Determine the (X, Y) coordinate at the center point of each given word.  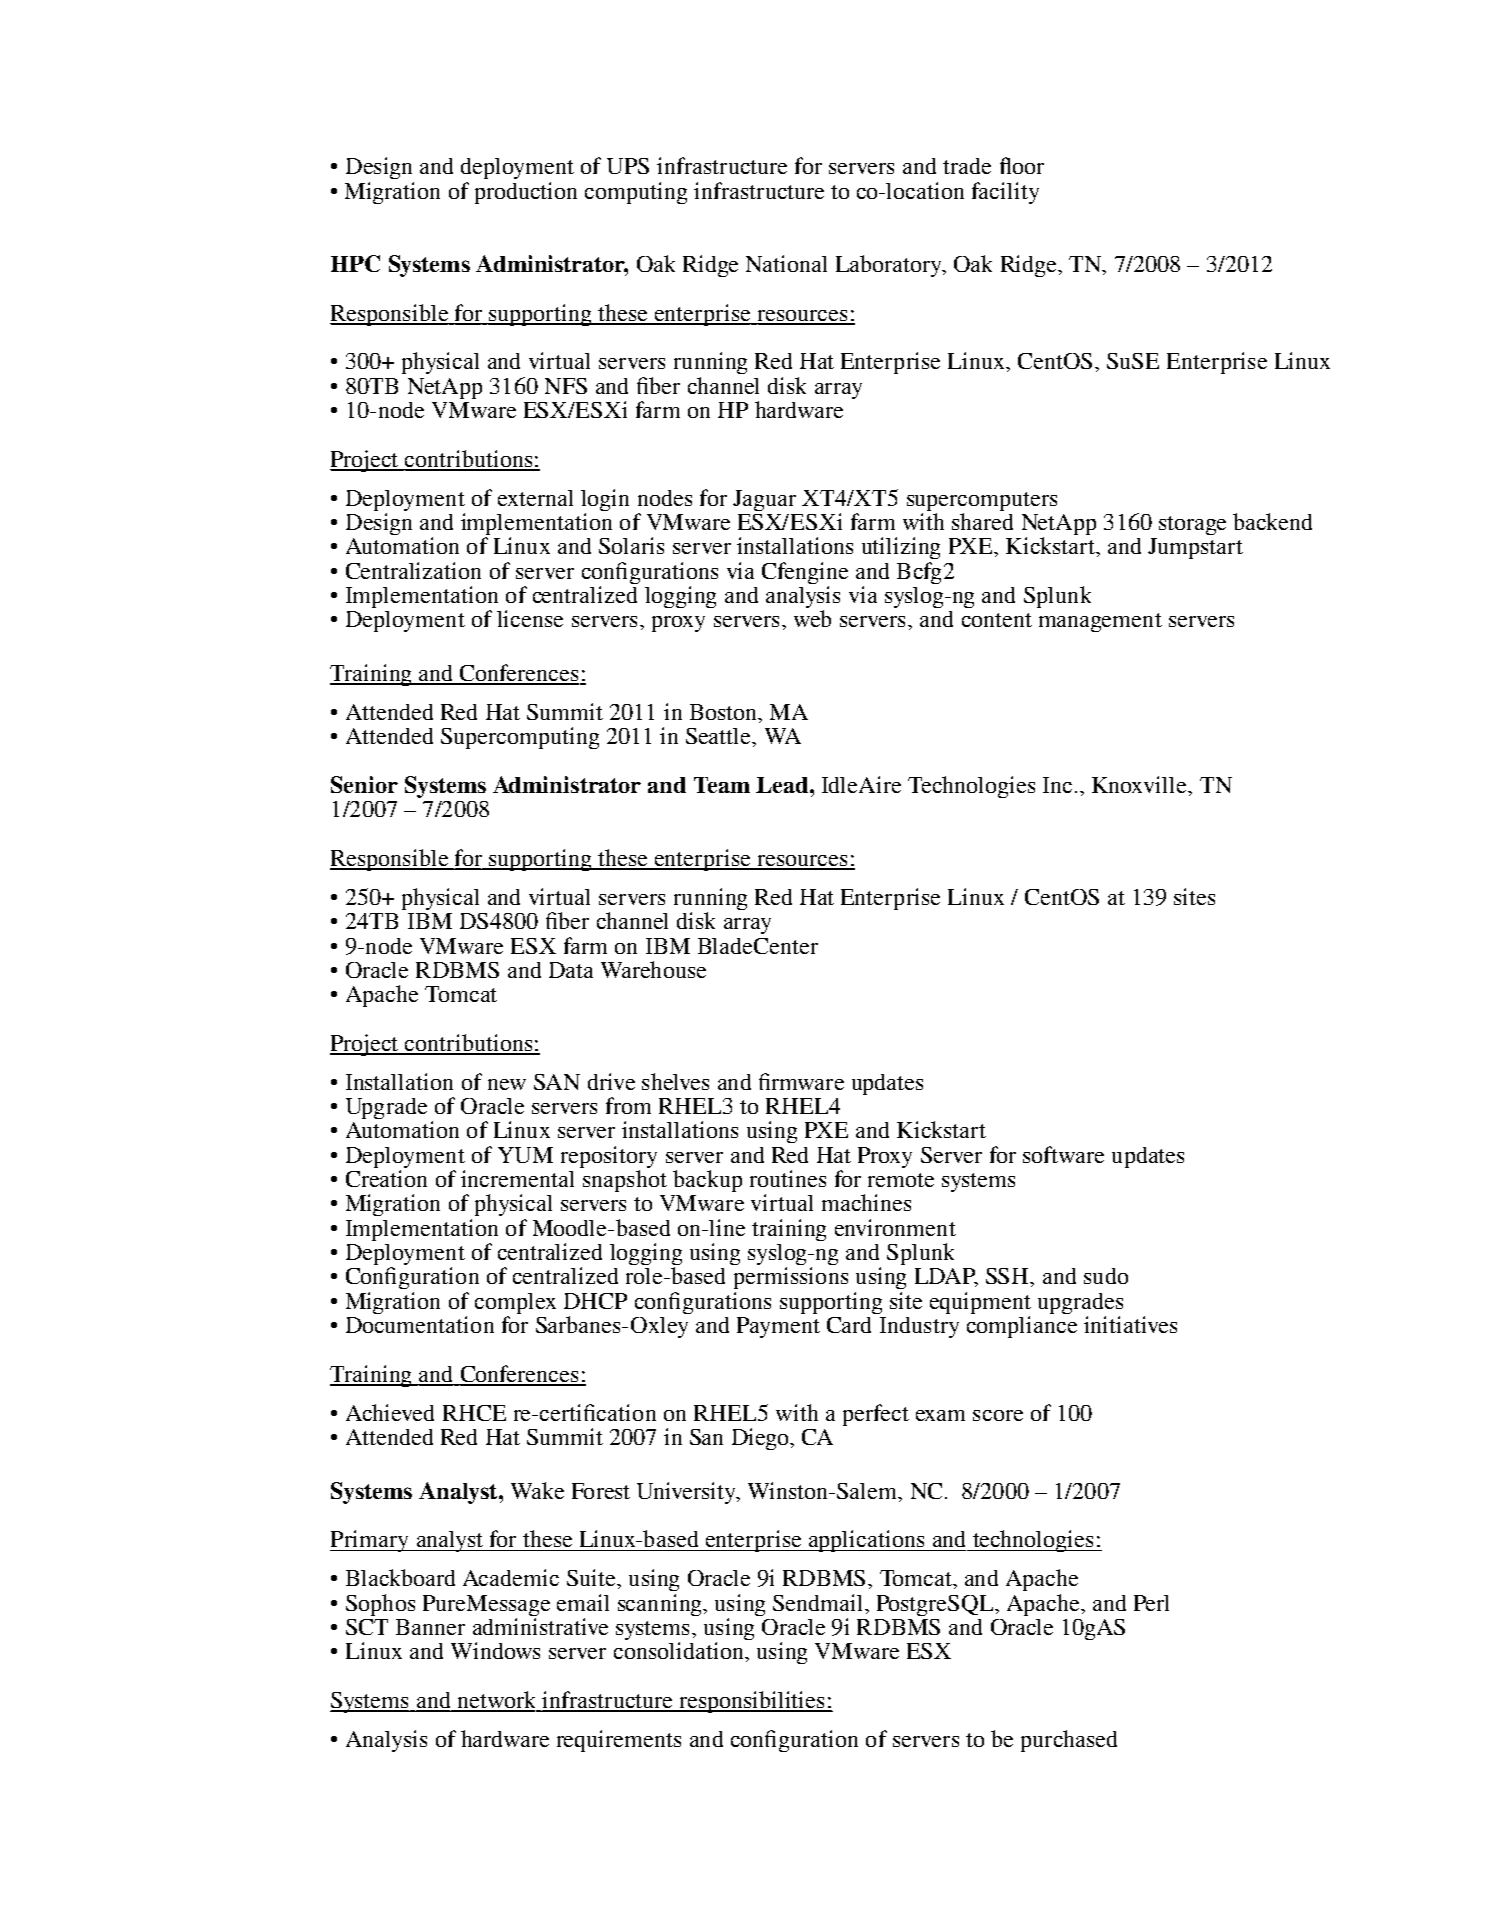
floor (1022, 165)
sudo (1106, 1276)
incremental (517, 1178)
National (786, 263)
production (526, 193)
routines (788, 1178)
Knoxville (1141, 784)
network (496, 1701)
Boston (724, 712)
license (530, 618)
